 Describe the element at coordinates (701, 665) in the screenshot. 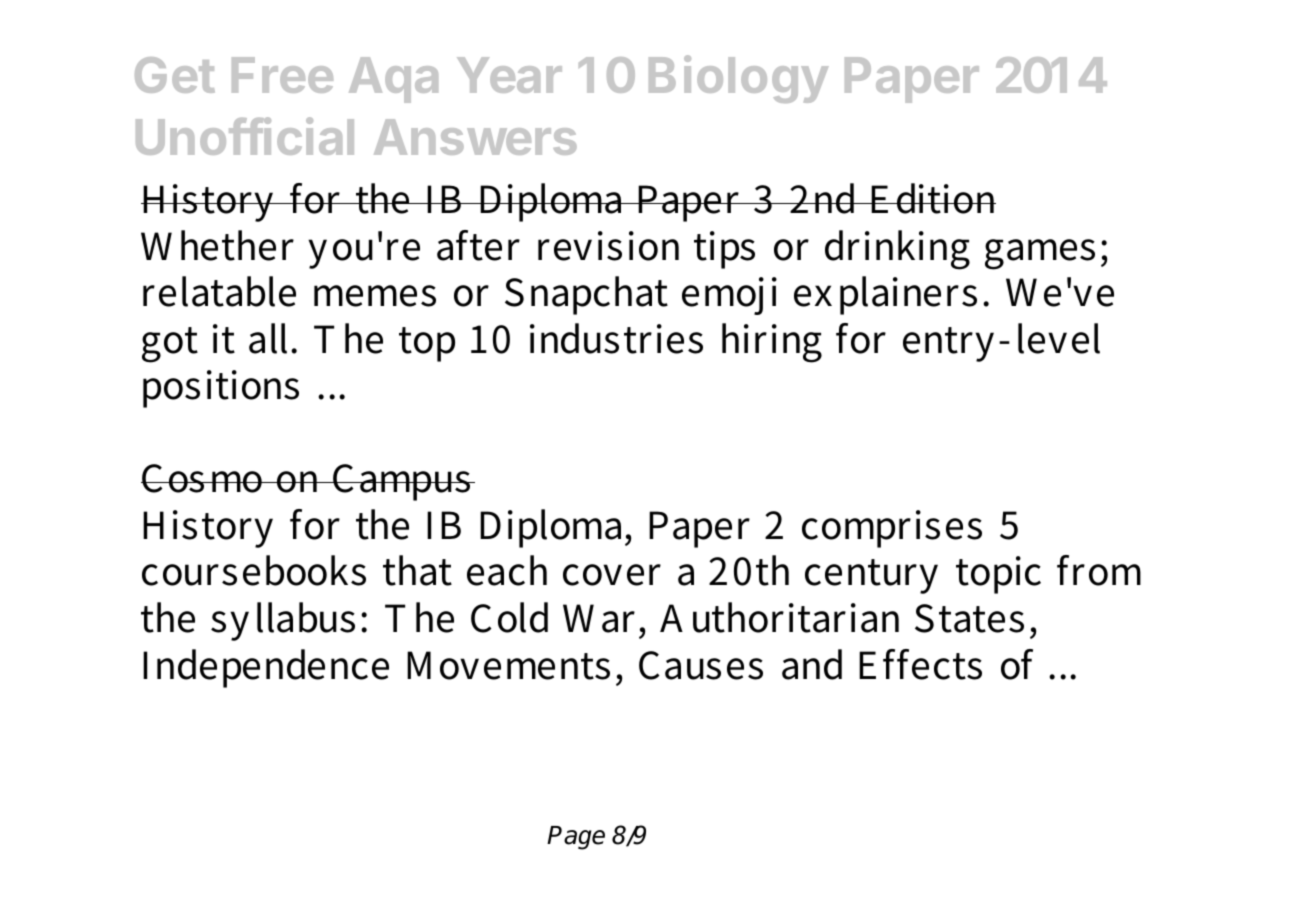

I see `Causes` at that location.
